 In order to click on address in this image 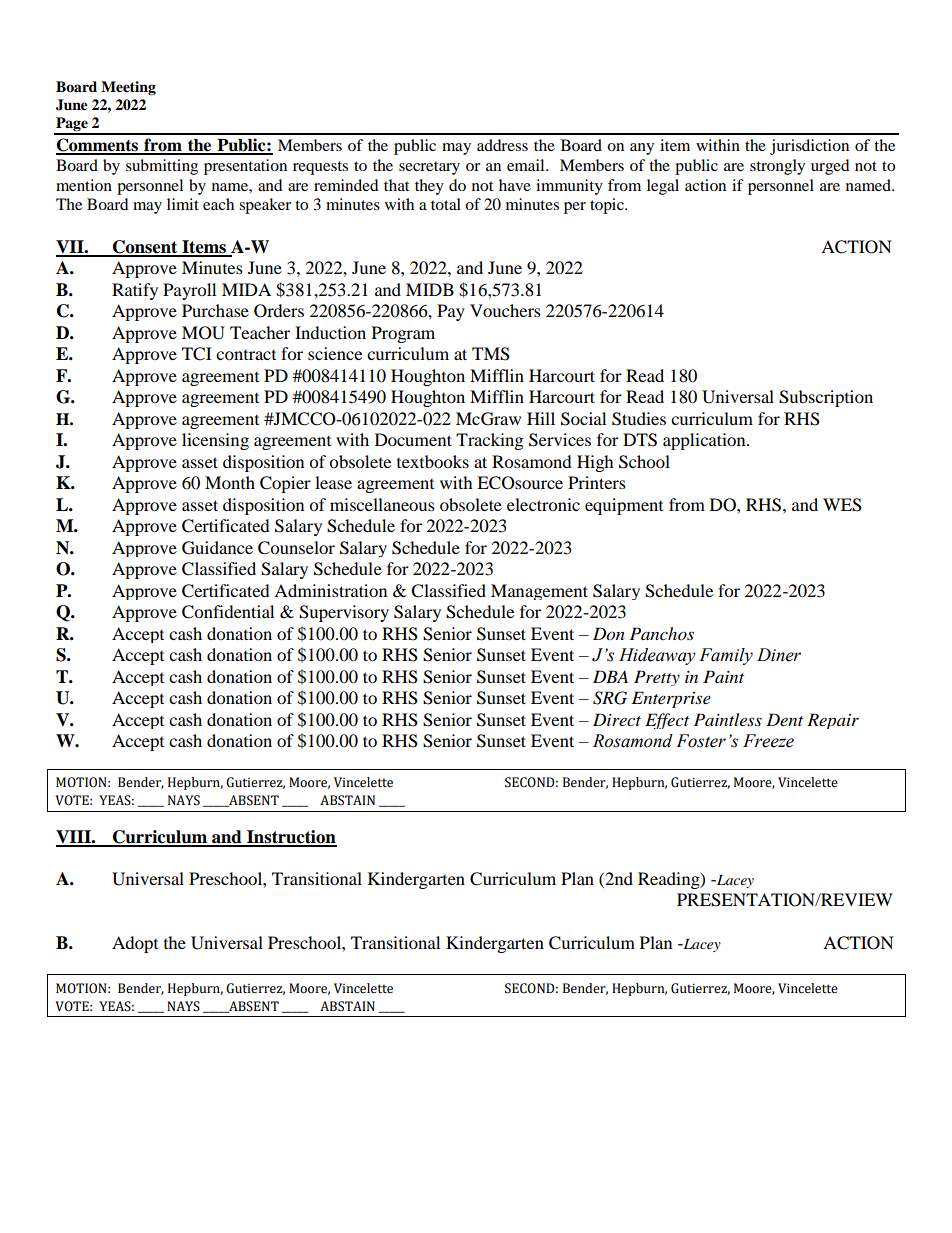, I will do `click(502, 145)`.
